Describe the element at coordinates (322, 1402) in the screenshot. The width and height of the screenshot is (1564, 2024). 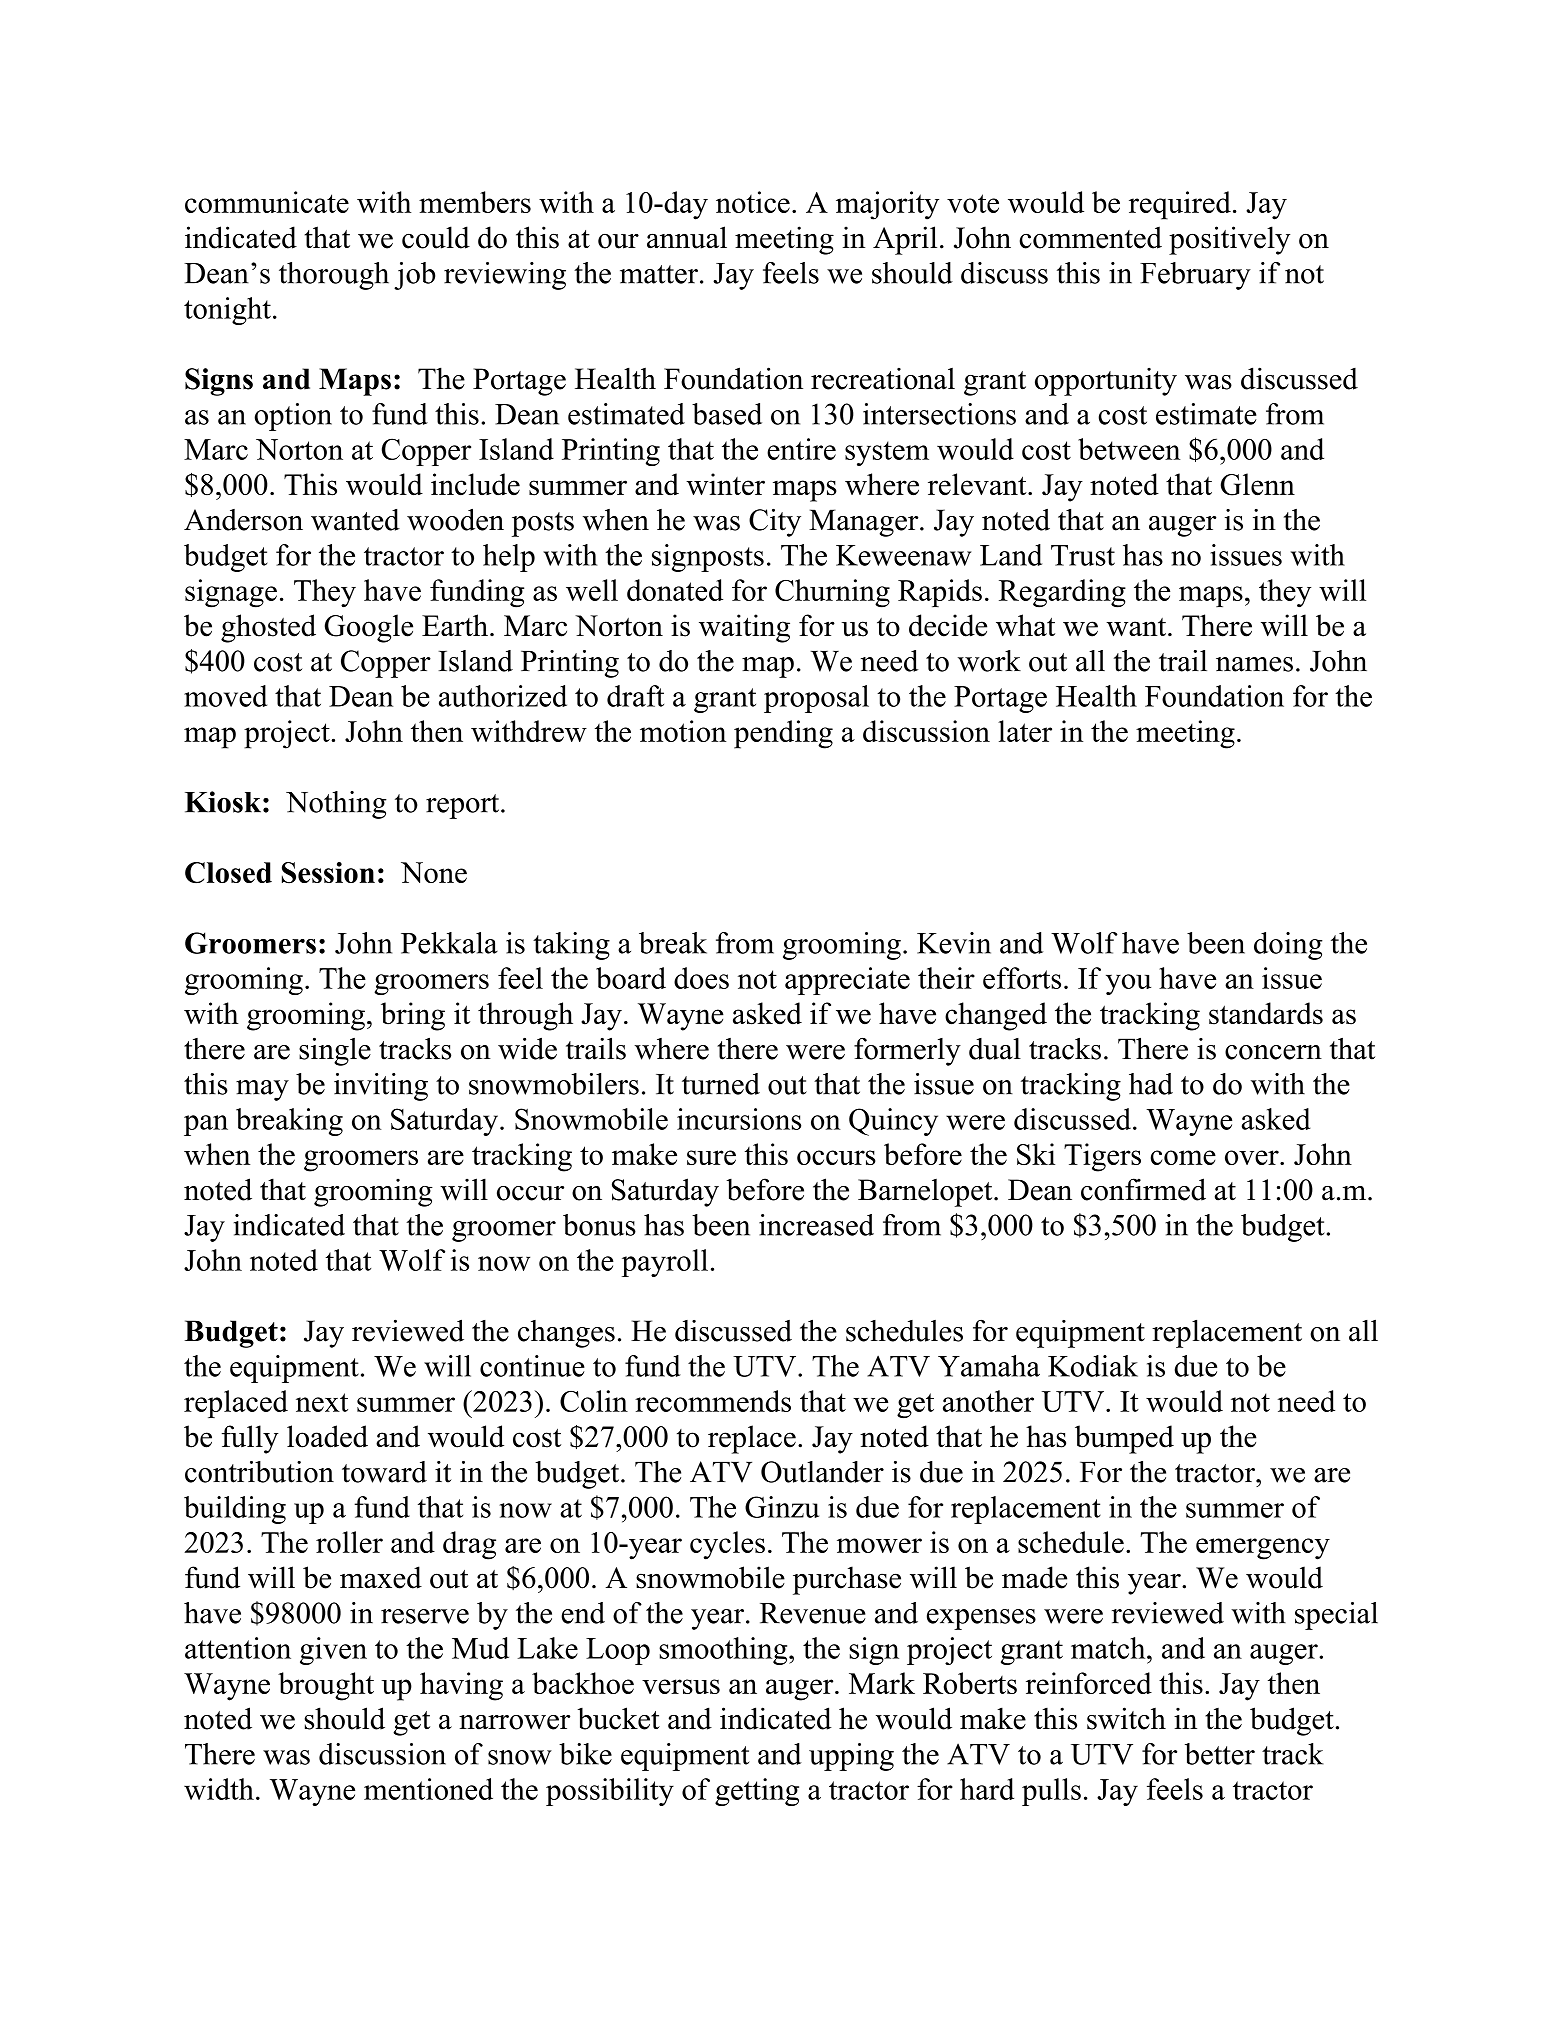
I see `next` at that location.
